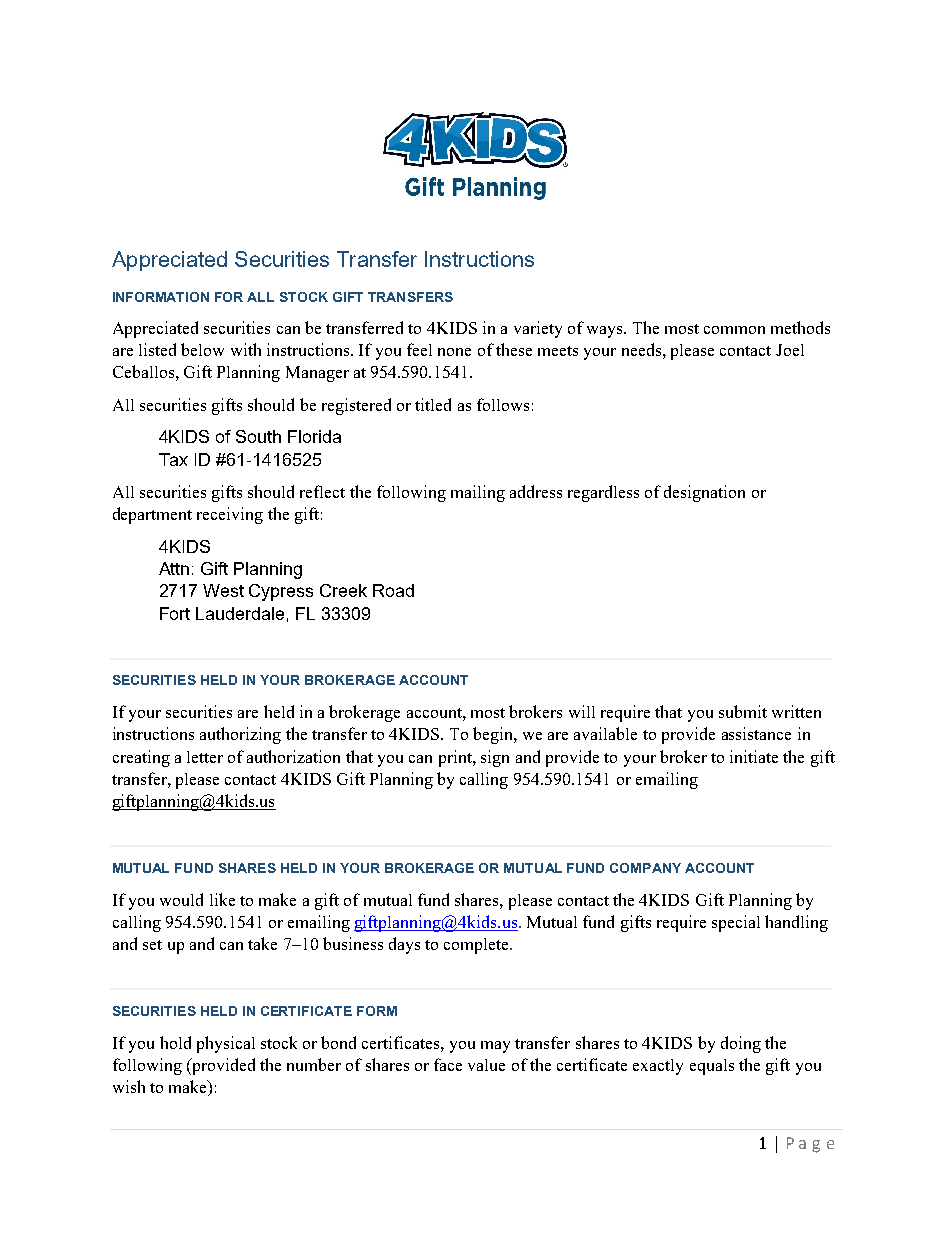  What do you see at coordinates (240, 735) in the page?
I see `authorizing` at bounding box center [240, 735].
